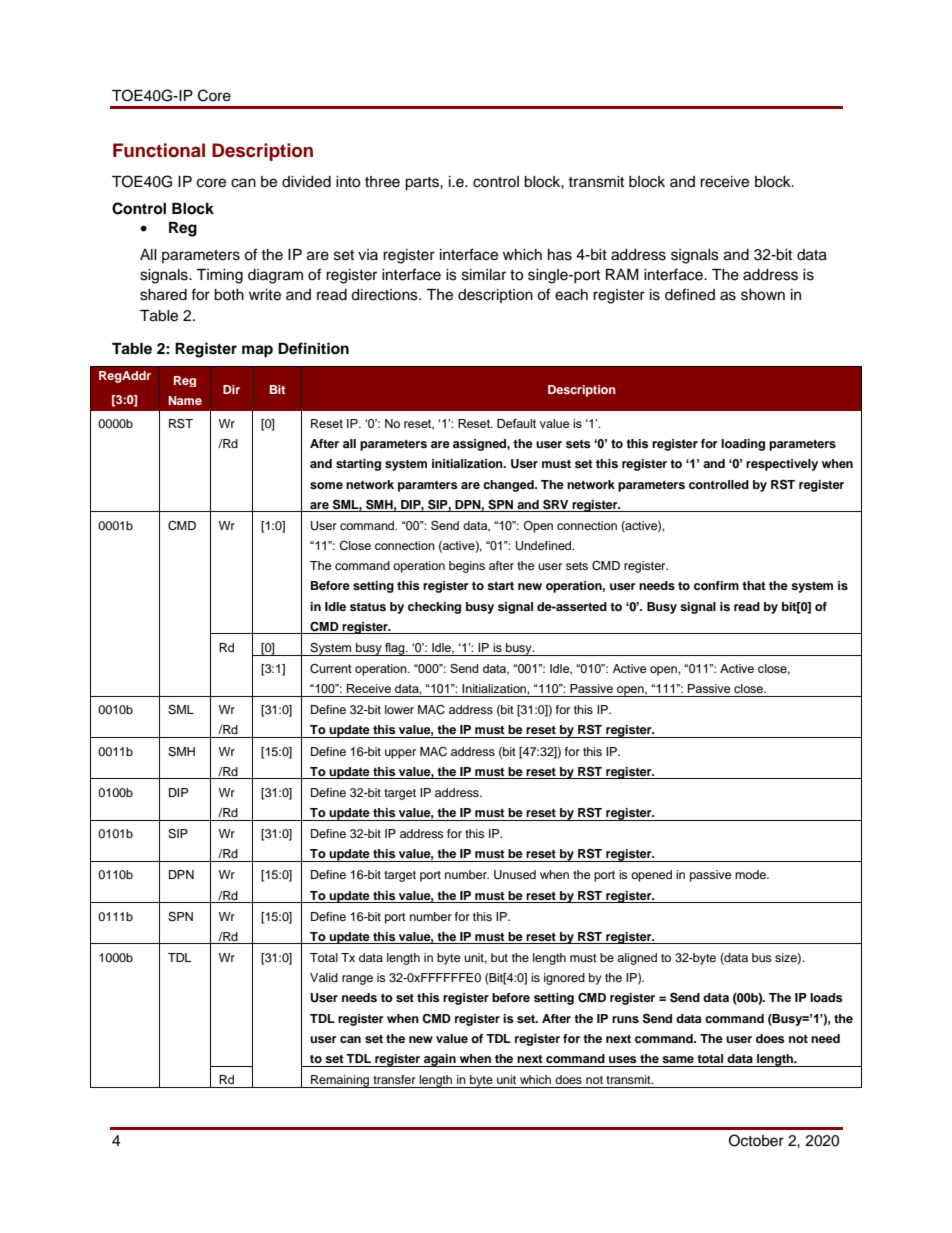 The image size is (952, 1233). What do you see at coordinates (637, 959) in the screenshot?
I see `aligned` at bounding box center [637, 959].
